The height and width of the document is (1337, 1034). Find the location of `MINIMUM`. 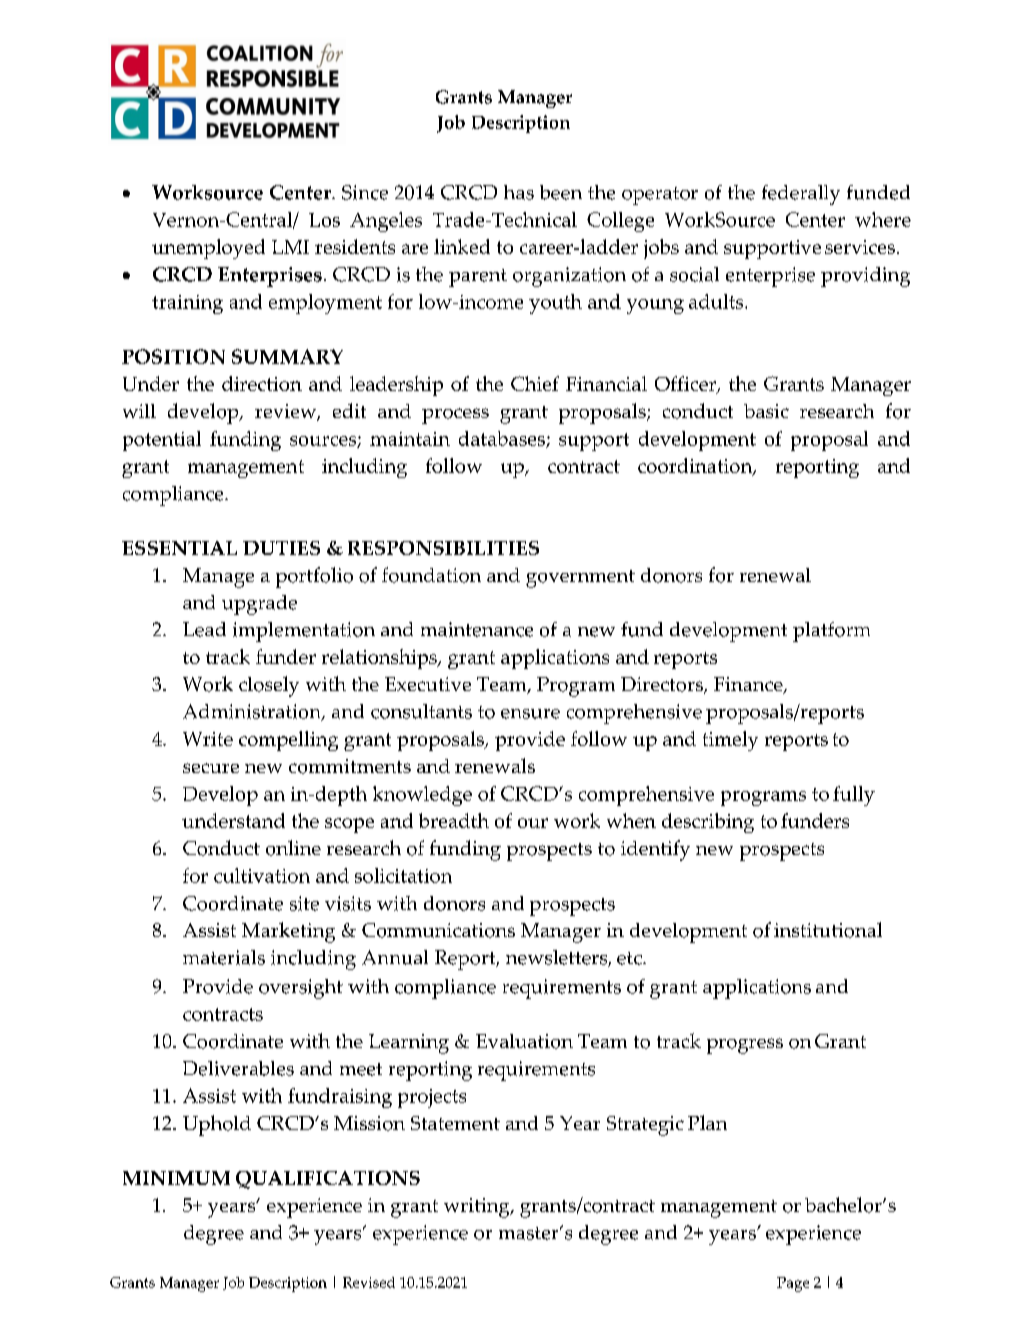

MINIMUM is located at coordinates (176, 1178).
